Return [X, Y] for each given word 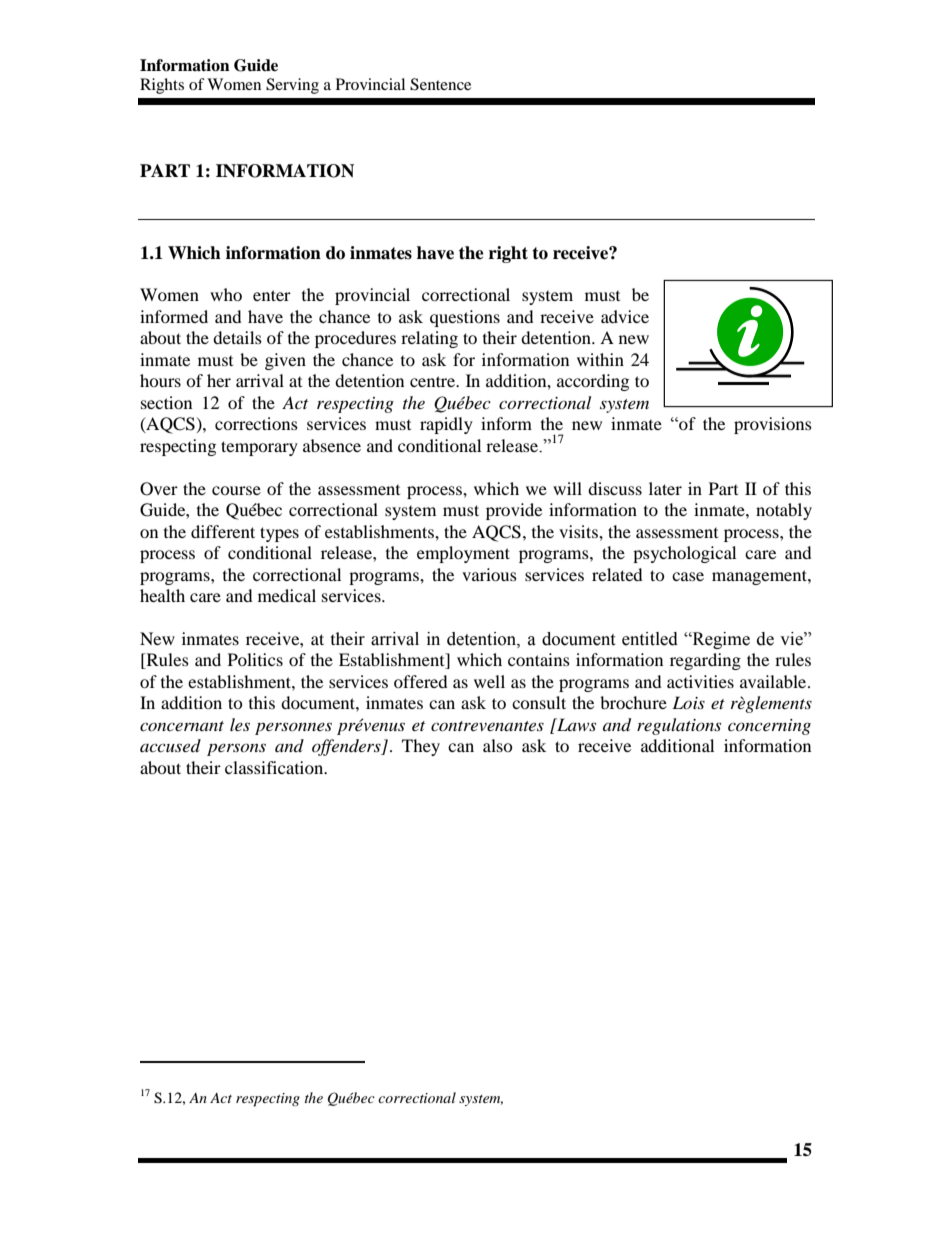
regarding [705, 661]
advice [625, 316]
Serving [292, 86]
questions [465, 318]
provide [514, 511]
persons [236, 749]
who [226, 294]
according [593, 382]
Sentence [440, 84]
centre [434, 381]
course [236, 490]
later [665, 488]
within [600, 359]
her [219, 380]
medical [287, 595]
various [489, 574]
